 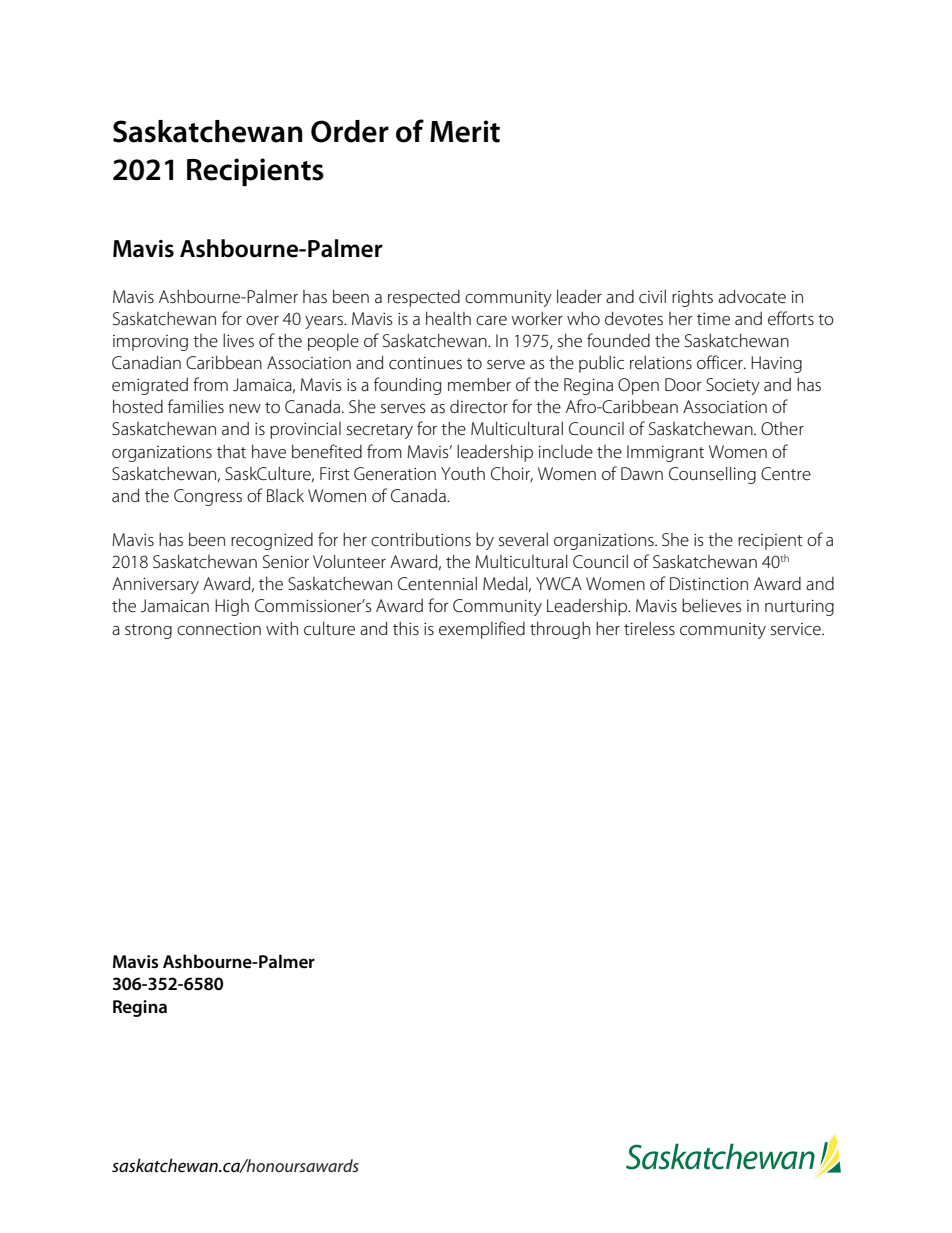 What do you see at coordinates (448, 318) in the screenshot?
I see `health` at bounding box center [448, 318].
